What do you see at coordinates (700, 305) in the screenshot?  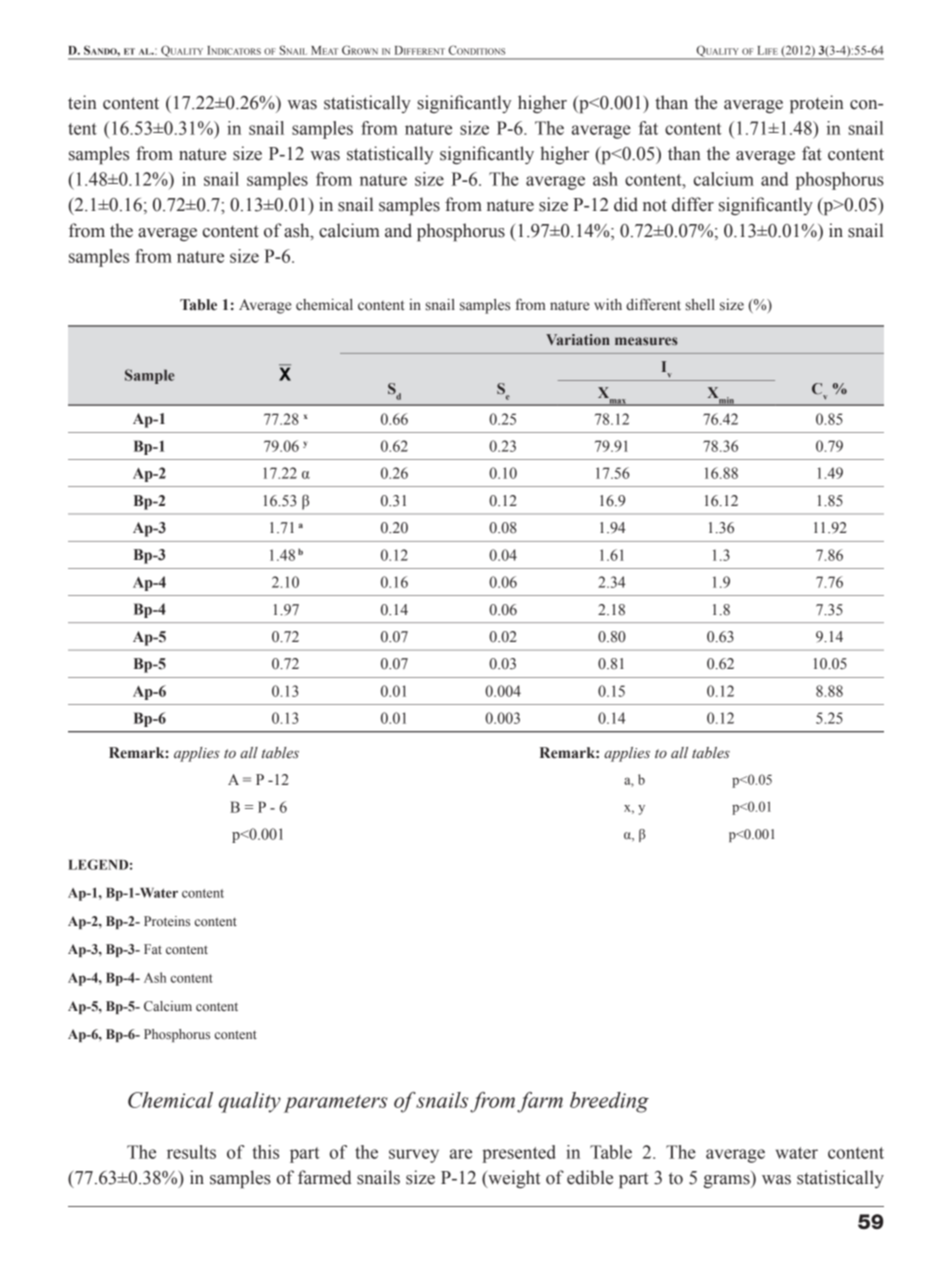 I see `shell` at bounding box center [700, 305].
